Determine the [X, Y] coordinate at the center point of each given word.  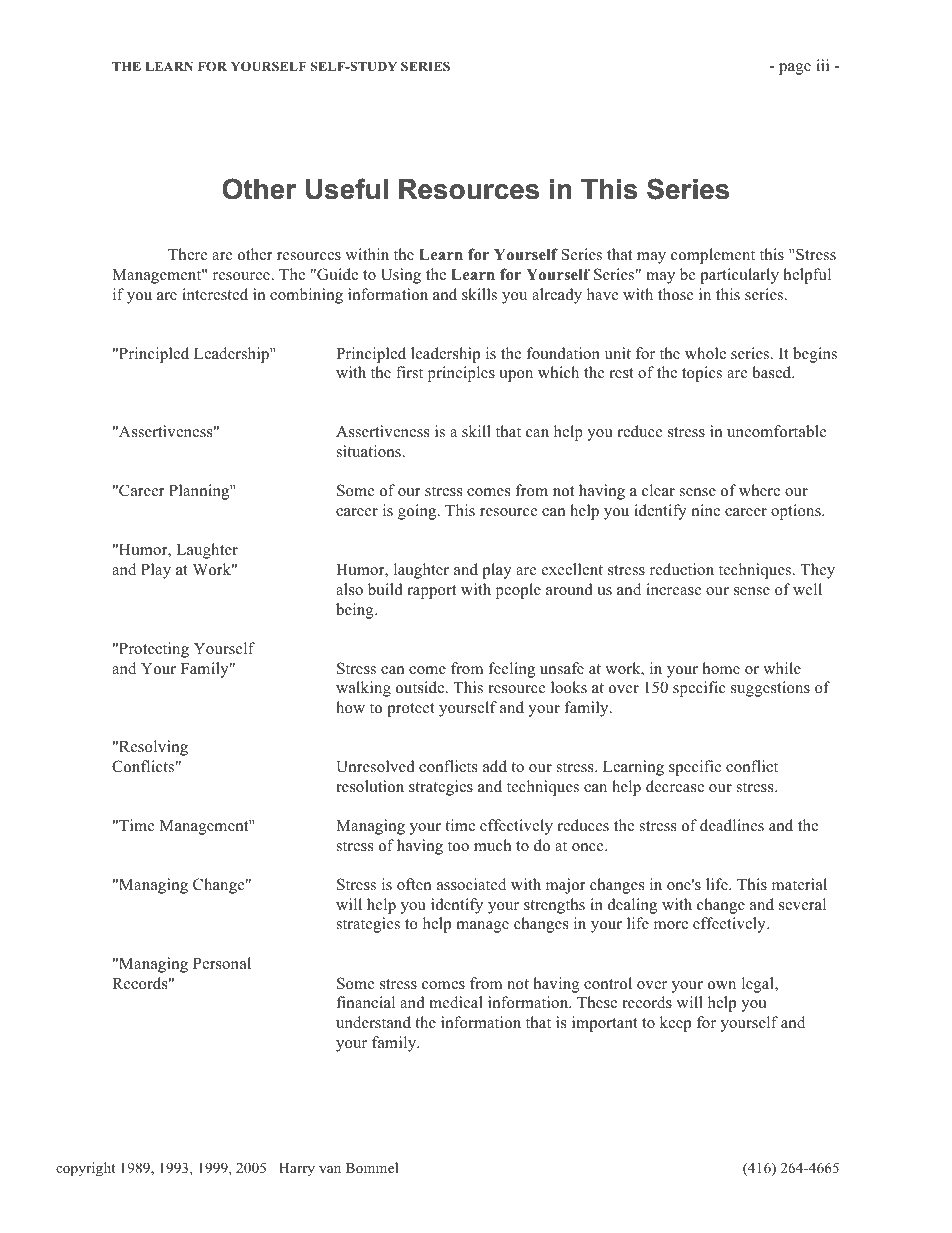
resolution [370, 786]
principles [461, 374]
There [187, 254]
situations [370, 451]
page [795, 69]
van [330, 1169]
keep [675, 1024]
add [495, 766]
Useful [347, 189]
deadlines [732, 825]
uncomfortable [776, 431]
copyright [85, 1169]
